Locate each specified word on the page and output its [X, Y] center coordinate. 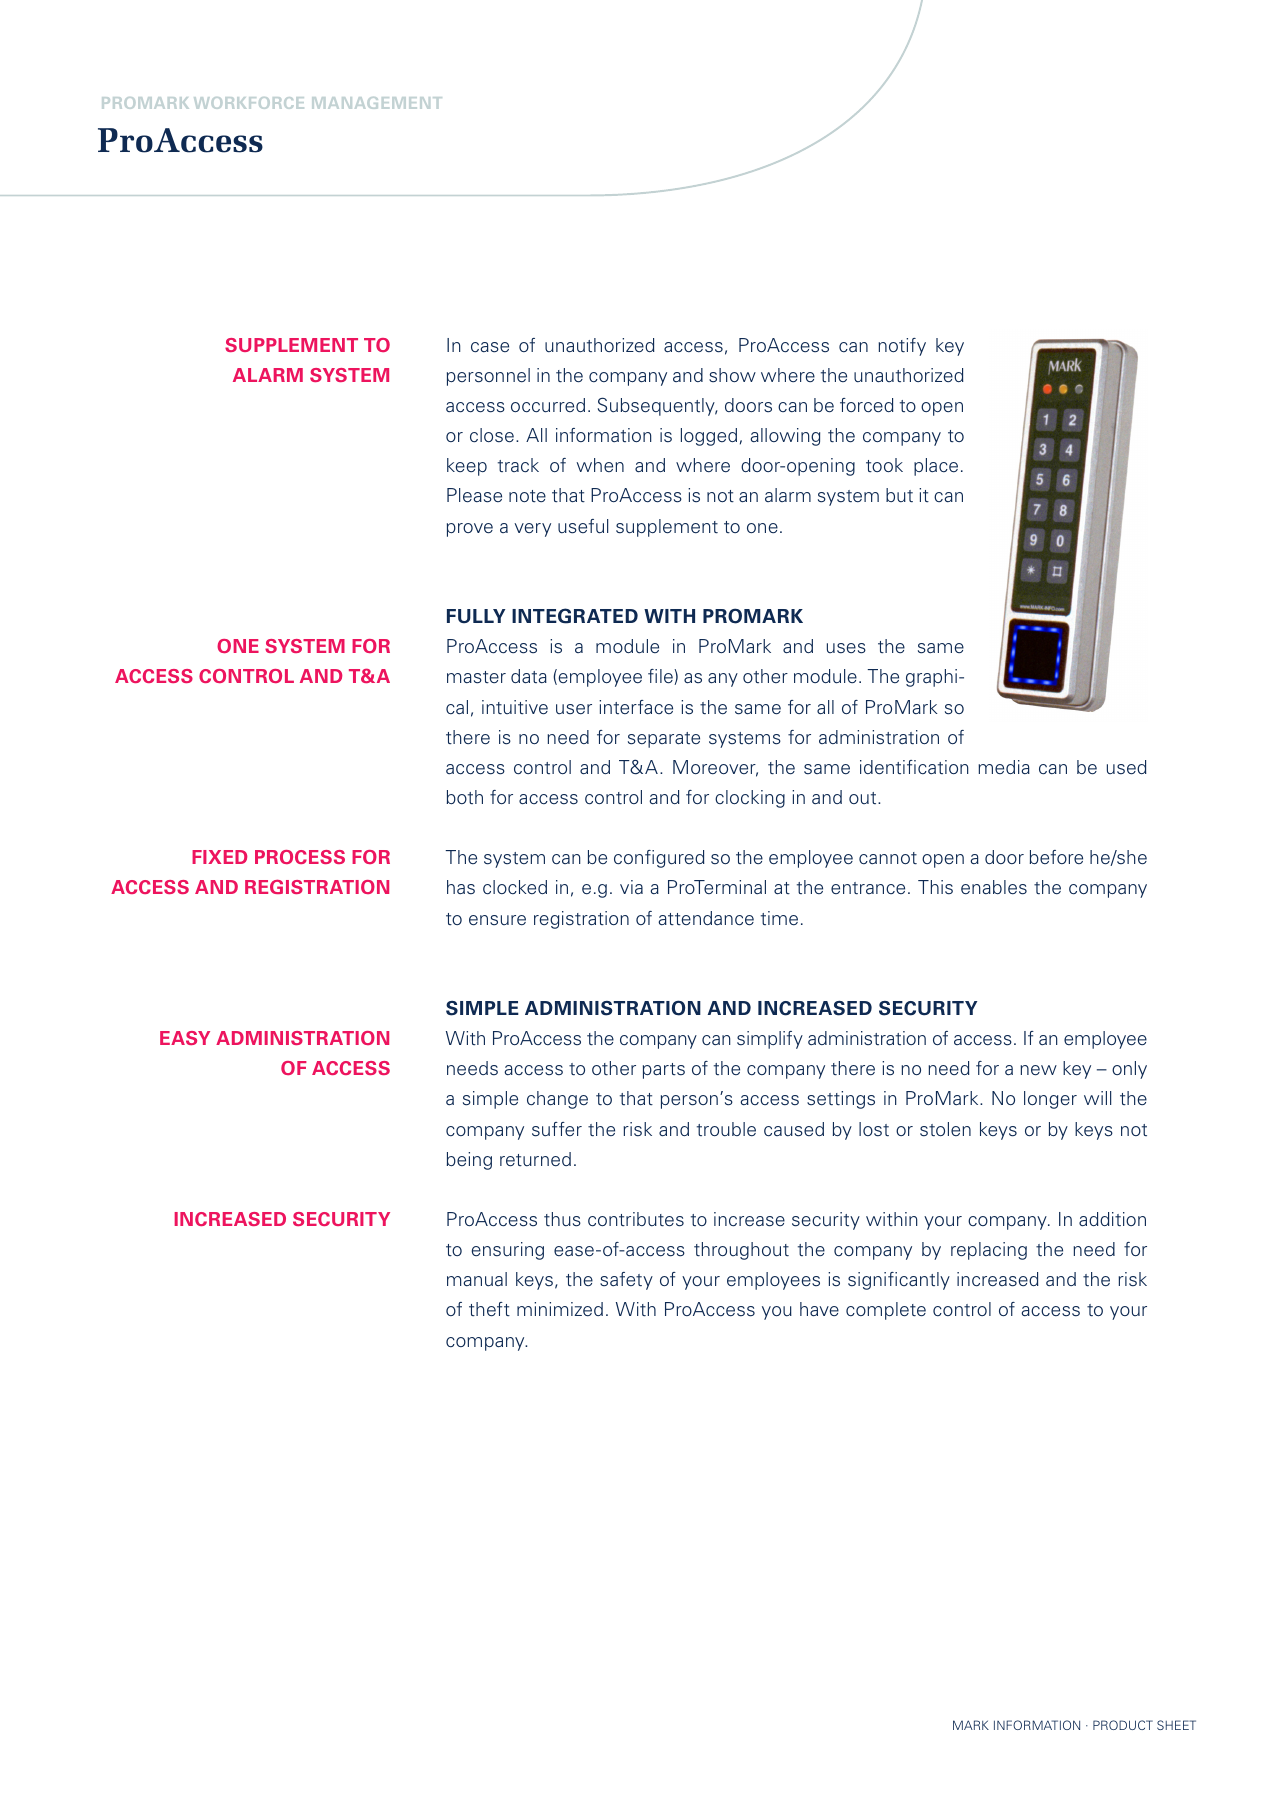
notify [902, 347]
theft [489, 1309]
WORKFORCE [249, 103]
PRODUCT [1123, 1725]
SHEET [1176, 1725]
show [732, 375]
